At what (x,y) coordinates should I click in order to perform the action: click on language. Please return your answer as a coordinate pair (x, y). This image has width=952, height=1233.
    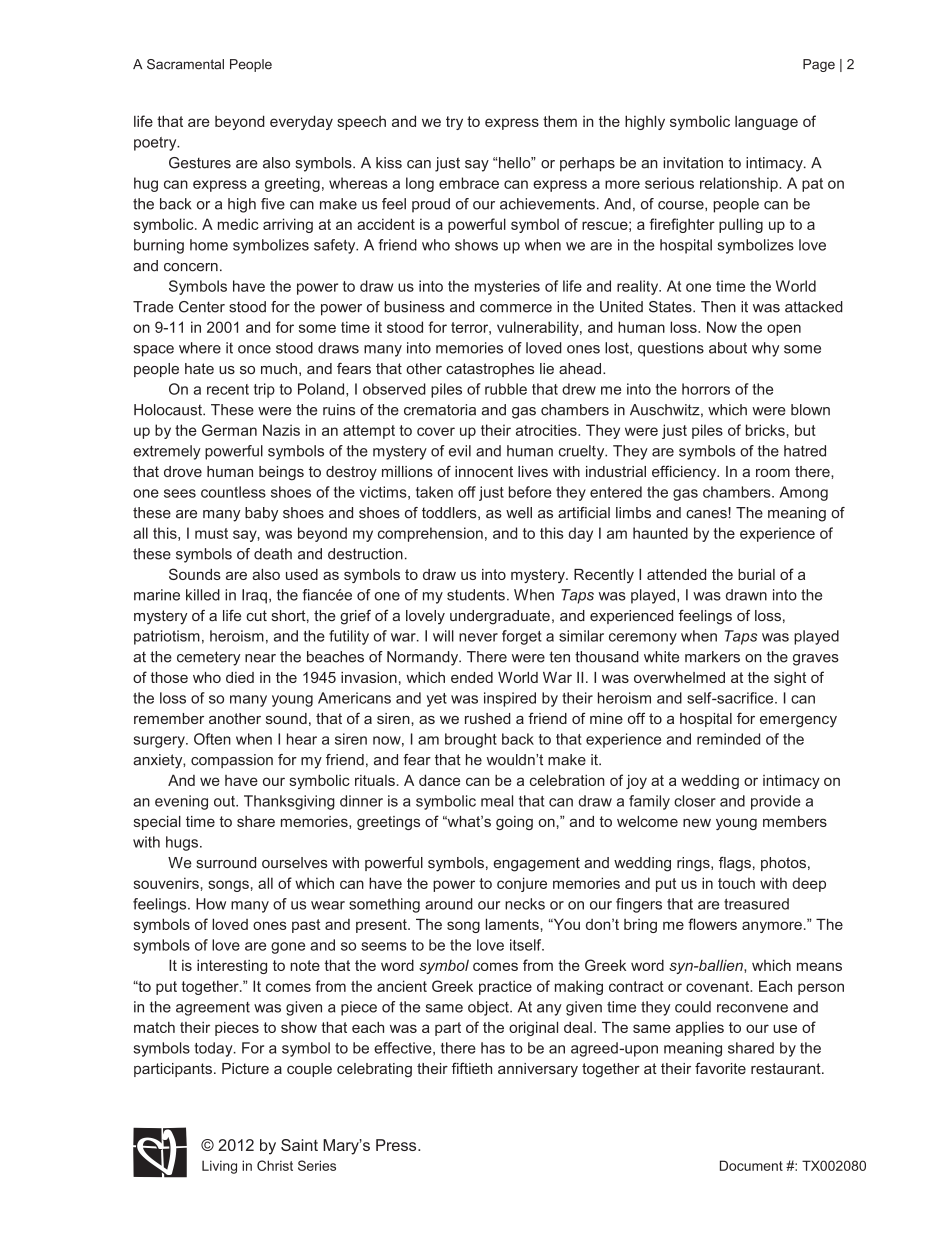
    Looking at the image, I should click on (766, 123).
